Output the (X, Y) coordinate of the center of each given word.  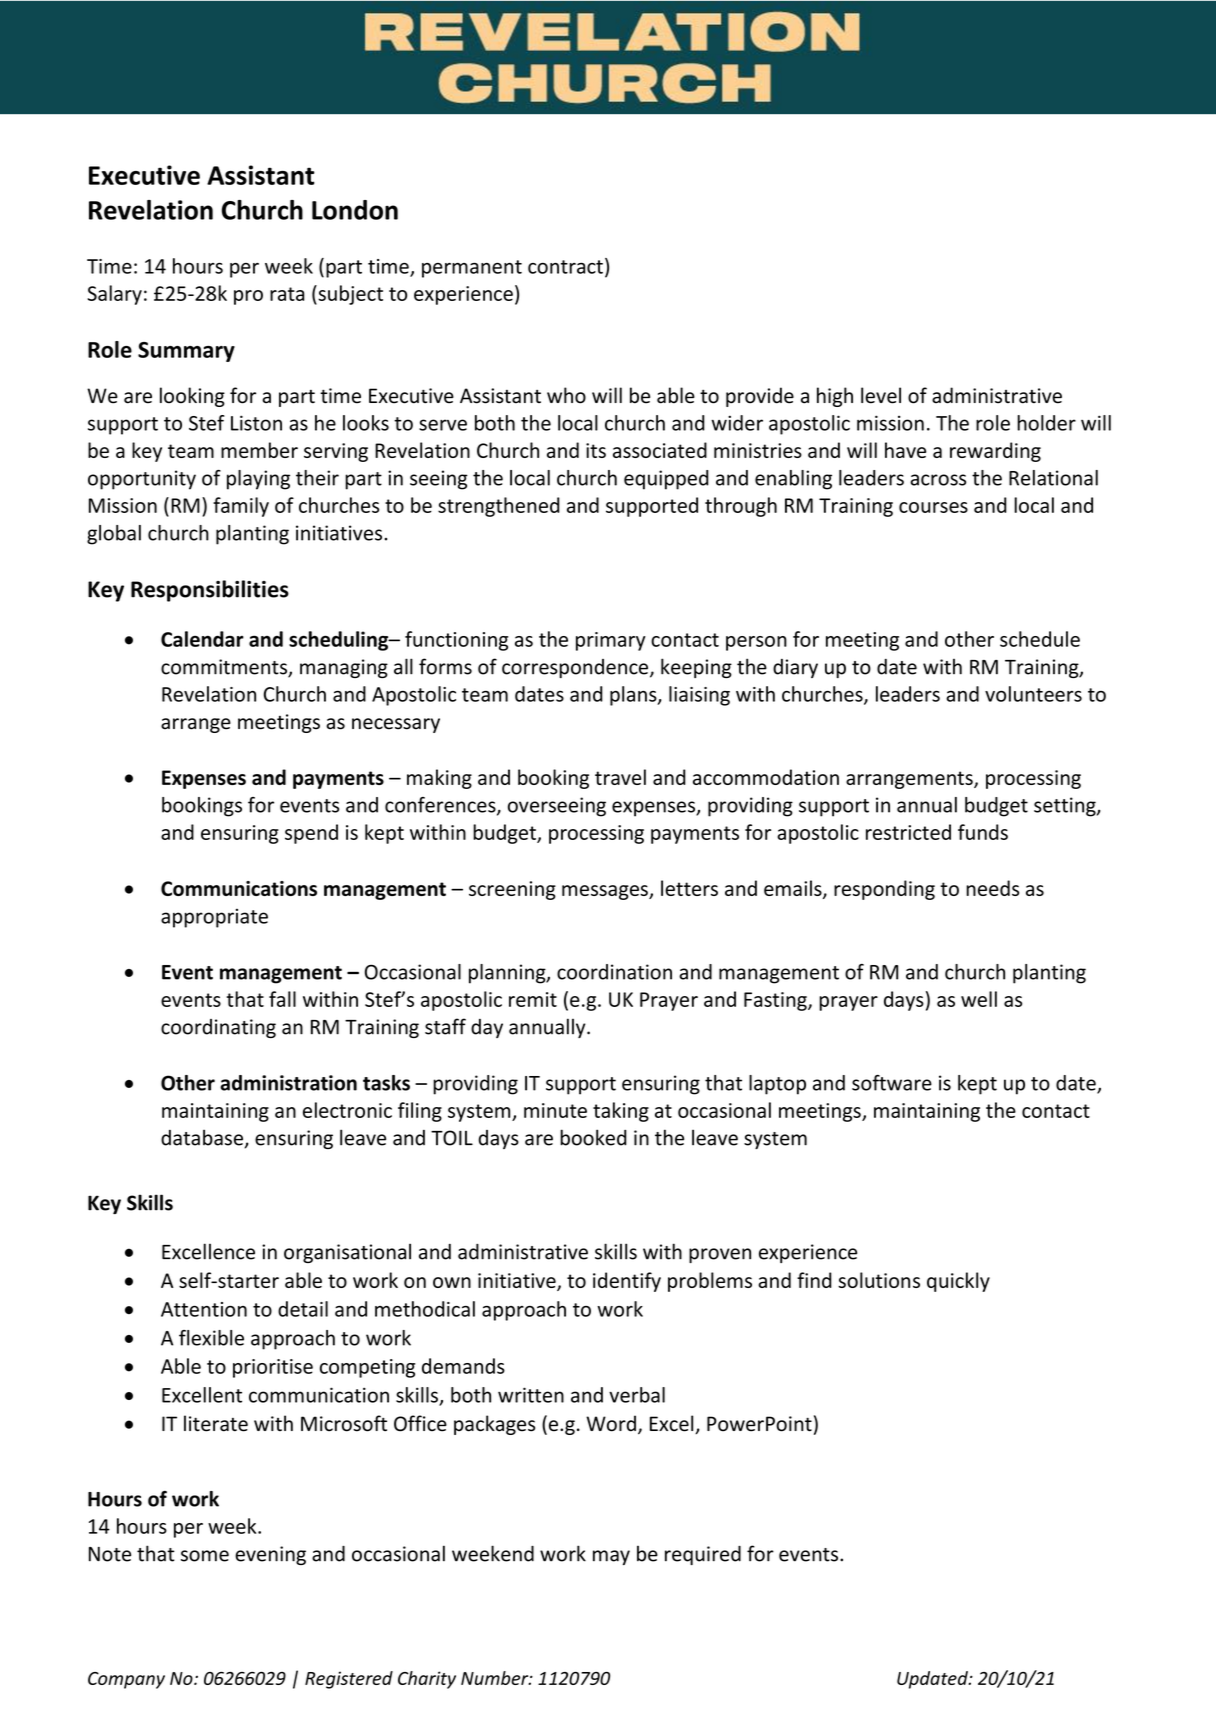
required (703, 1555)
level (881, 395)
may (611, 1557)
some (205, 1556)
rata (287, 294)
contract (565, 267)
